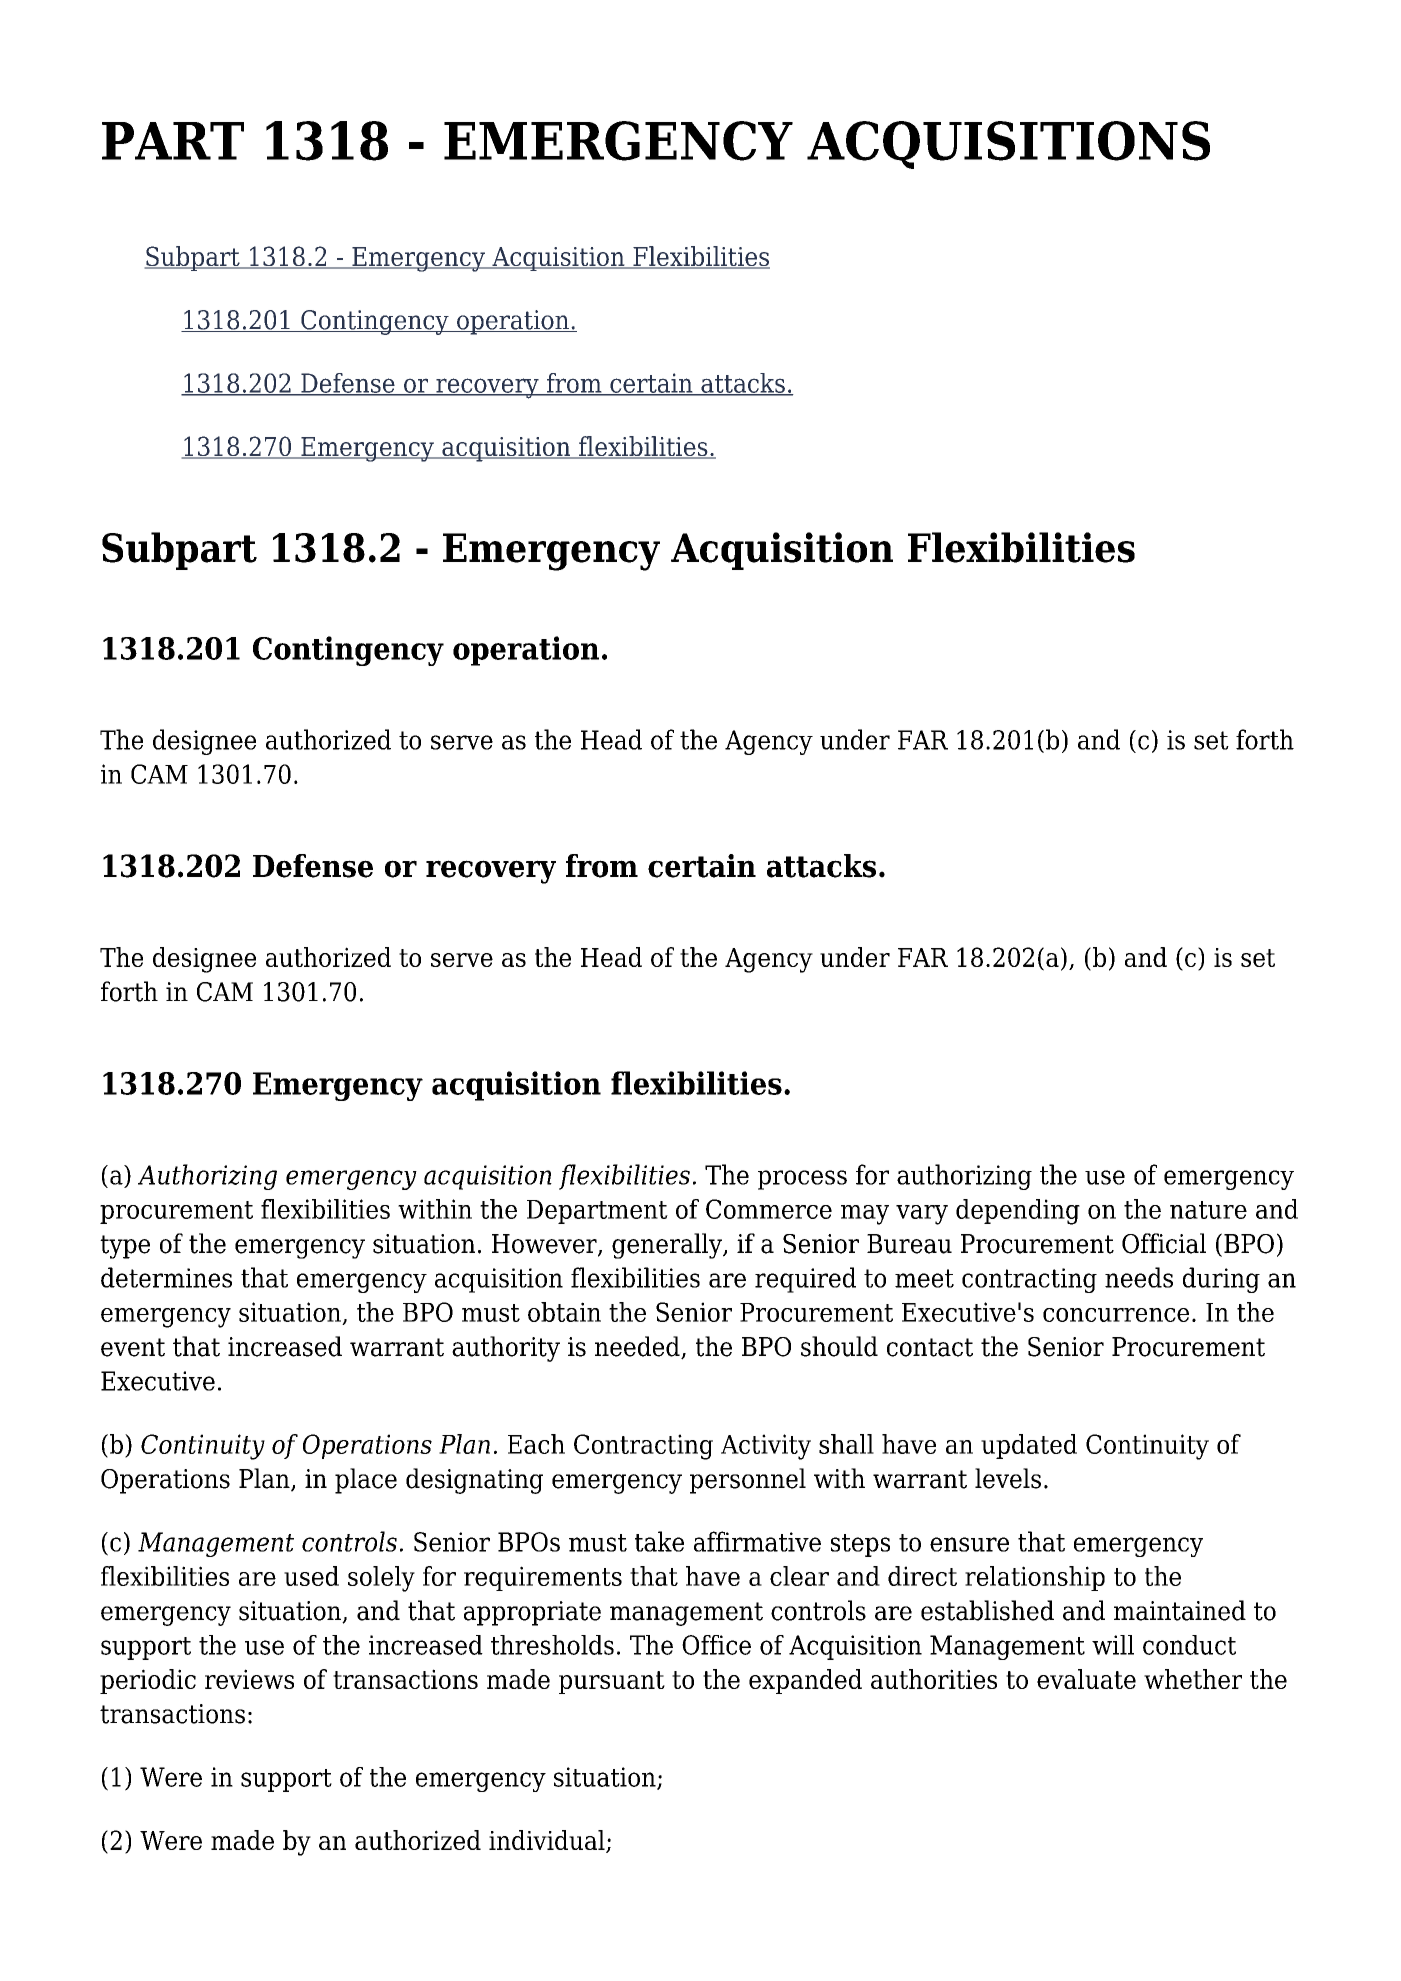 This page has width=1401, height=1981. Describe the element at coordinates (1029, 1446) in the page. I see `updated` at that location.
